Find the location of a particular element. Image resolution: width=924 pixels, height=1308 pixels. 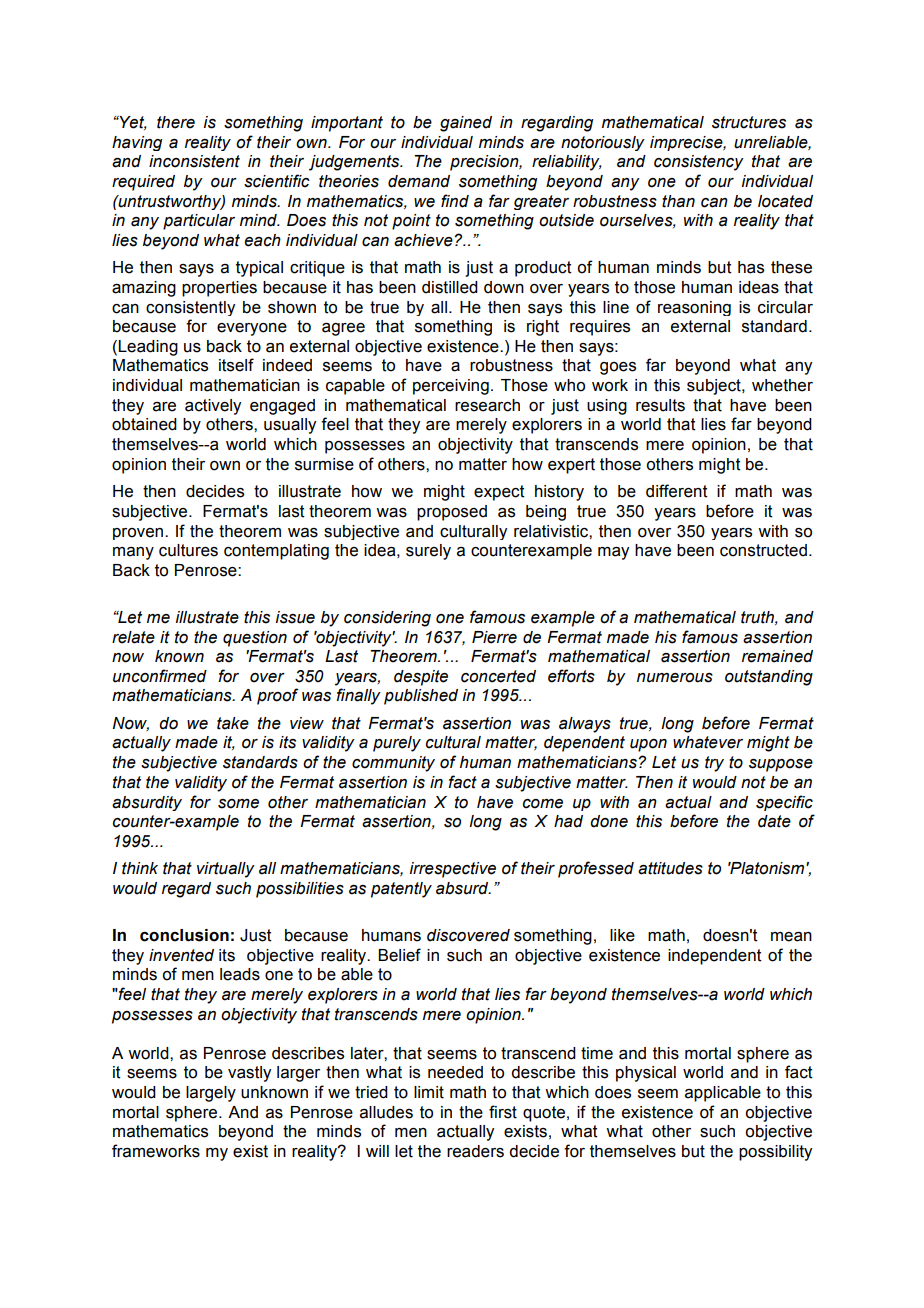

mean is located at coordinates (791, 937).
